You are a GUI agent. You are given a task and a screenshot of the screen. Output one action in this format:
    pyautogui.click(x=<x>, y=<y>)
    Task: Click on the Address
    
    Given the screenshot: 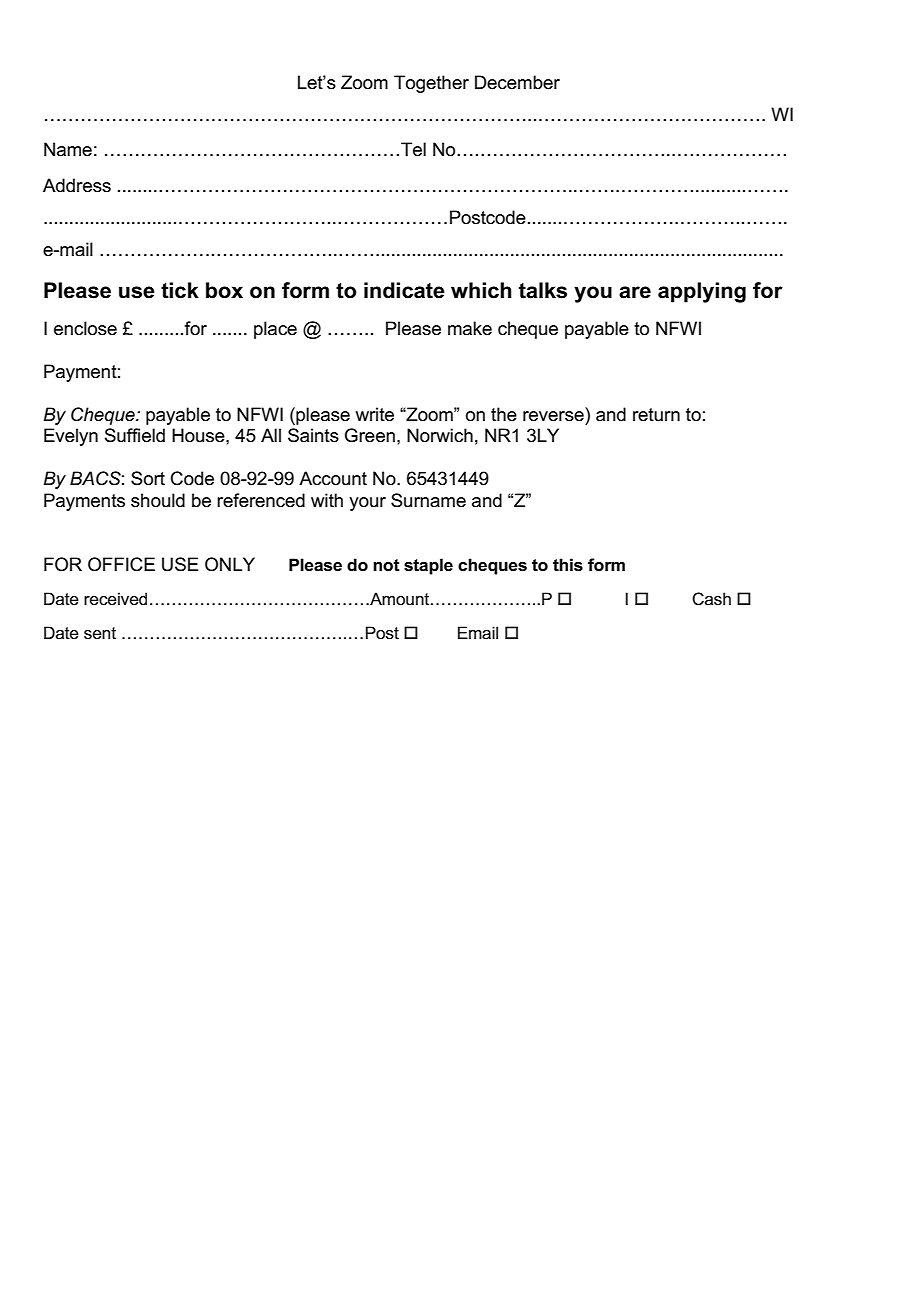 What is the action you would take?
    pyautogui.click(x=77, y=185)
